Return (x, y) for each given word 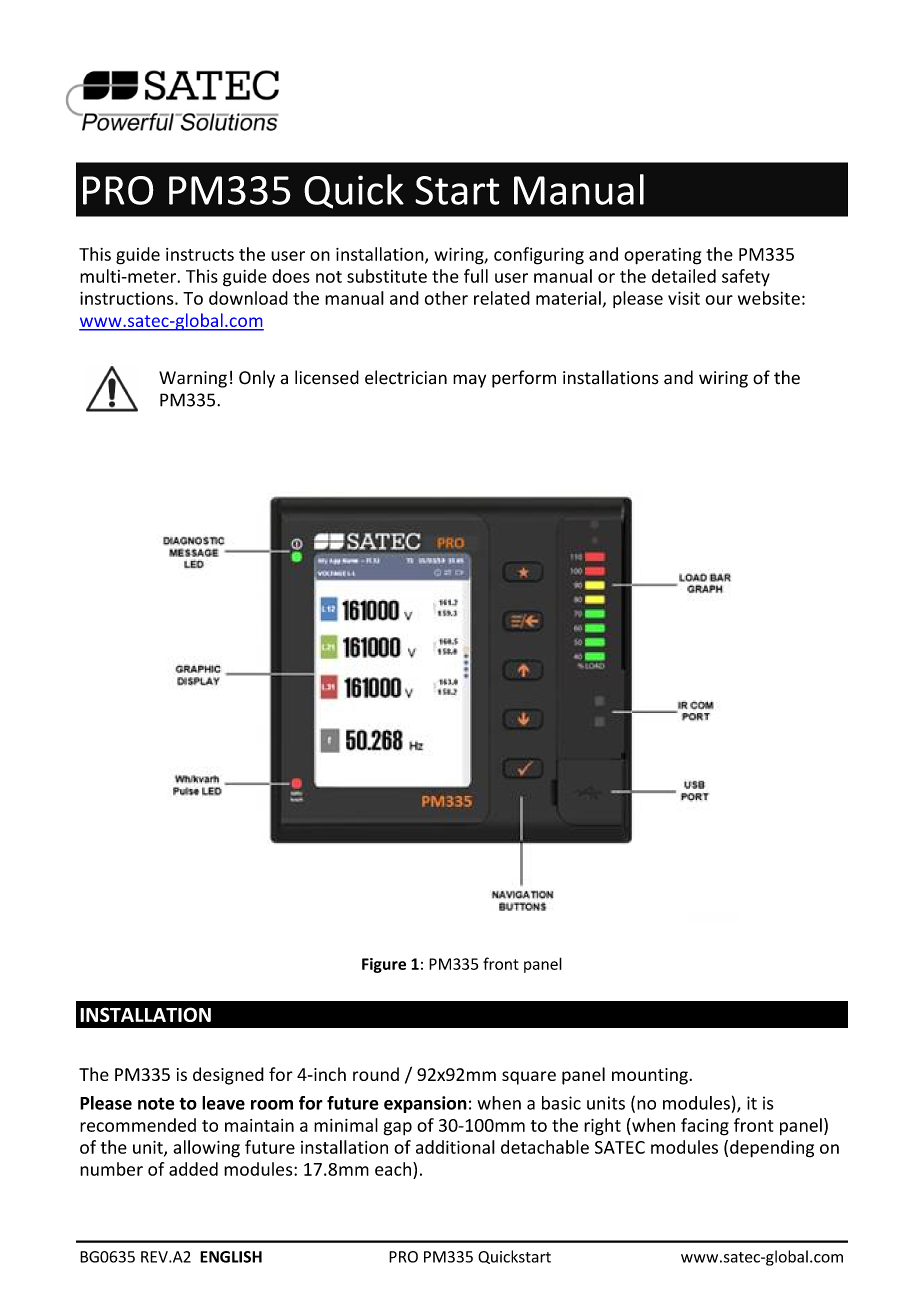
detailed (684, 276)
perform (524, 379)
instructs (200, 254)
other (446, 298)
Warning (193, 379)
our (719, 300)
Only (257, 379)
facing (705, 1127)
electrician (406, 377)
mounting (651, 1076)
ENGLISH (231, 1257)
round (376, 1074)
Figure (384, 965)
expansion (425, 1104)
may (469, 381)
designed (228, 1076)
